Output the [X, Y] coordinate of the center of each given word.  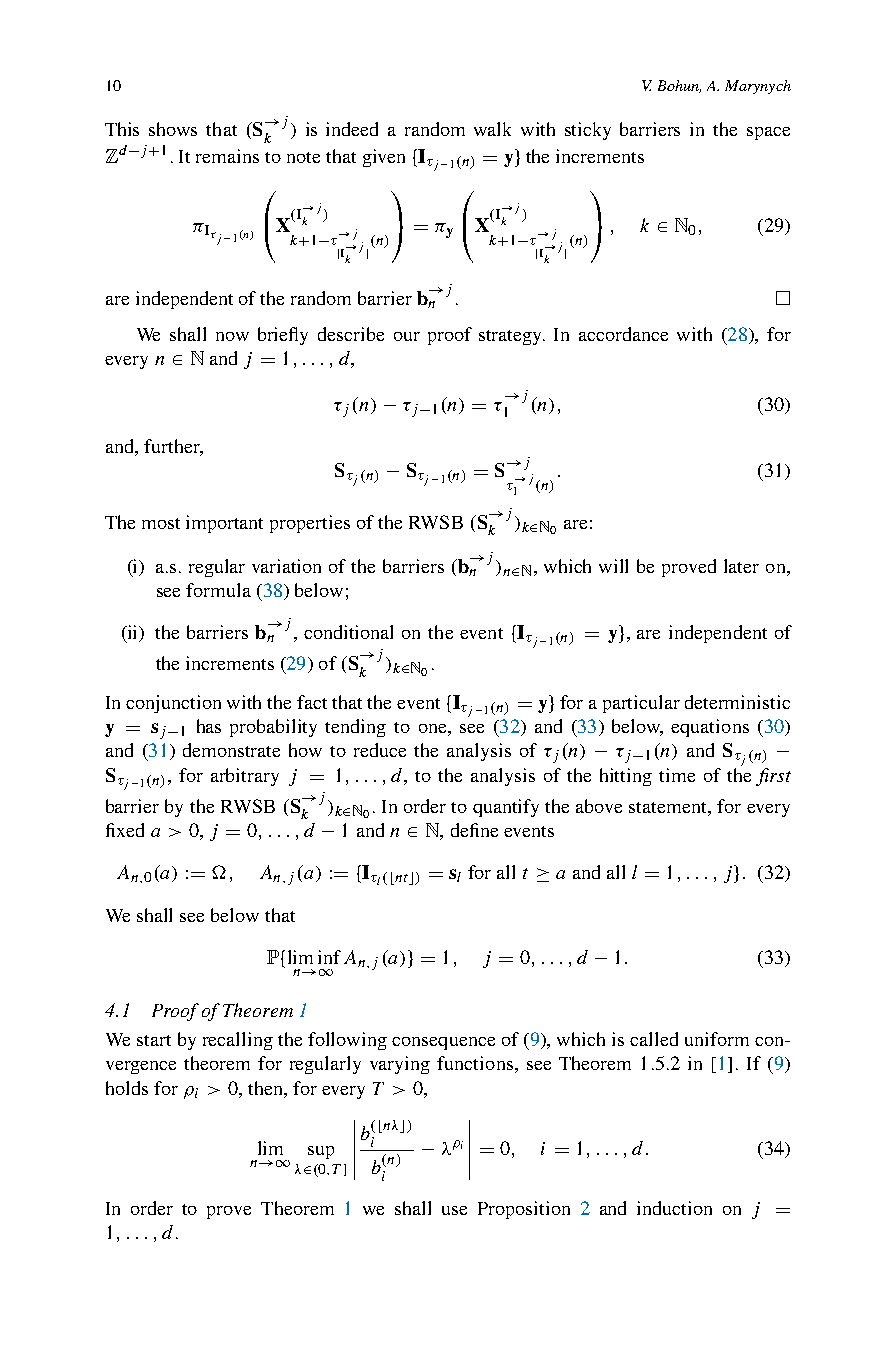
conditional [348, 632]
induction [674, 1208]
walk [492, 129]
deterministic [737, 702]
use [454, 1210]
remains [227, 156]
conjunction [173, 704]
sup [321, 1152]
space [768, 133]
